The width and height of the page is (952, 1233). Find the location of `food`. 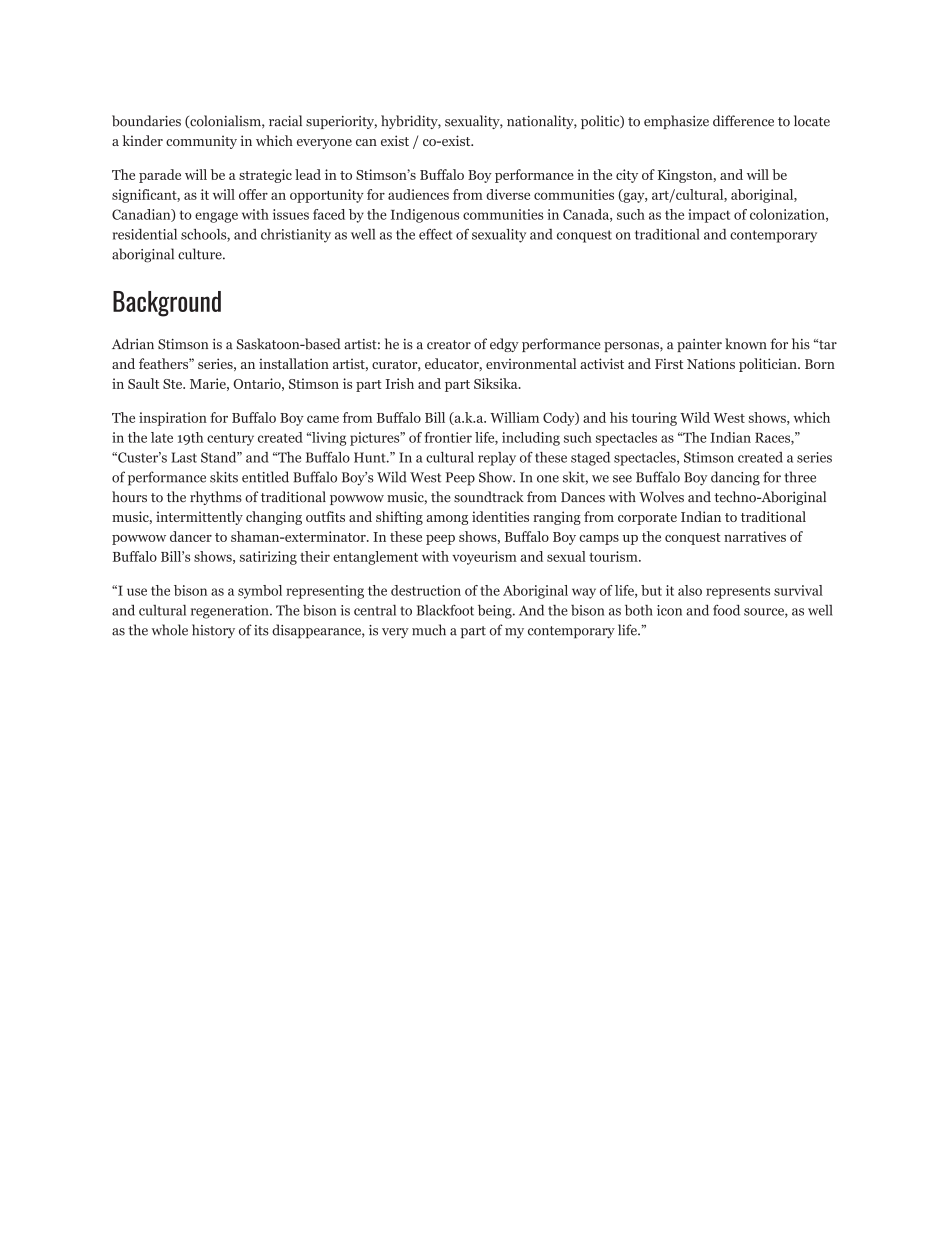

food is located at coordinates (726, 610).
